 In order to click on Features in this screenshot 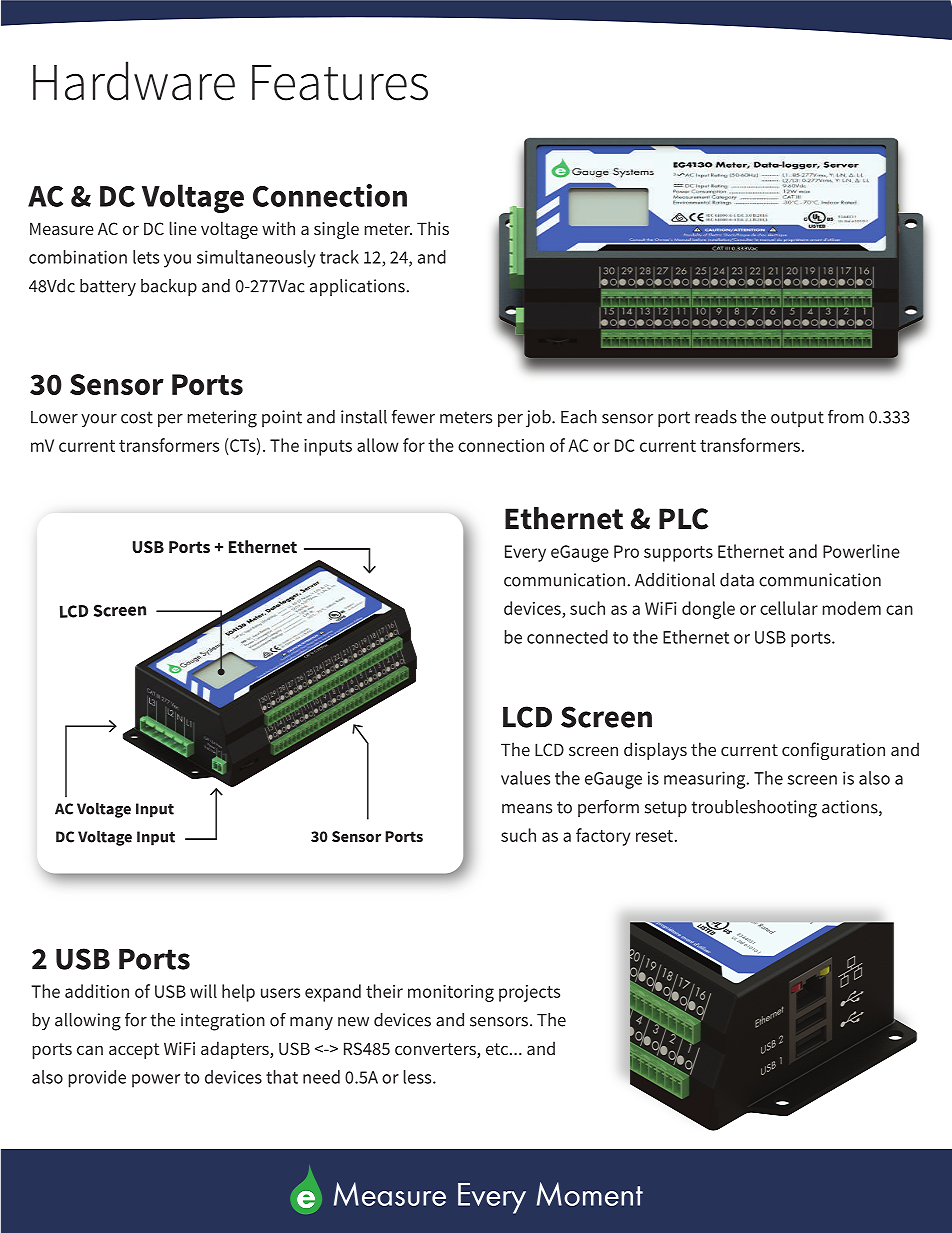, I will do `click(340, 83)`.
